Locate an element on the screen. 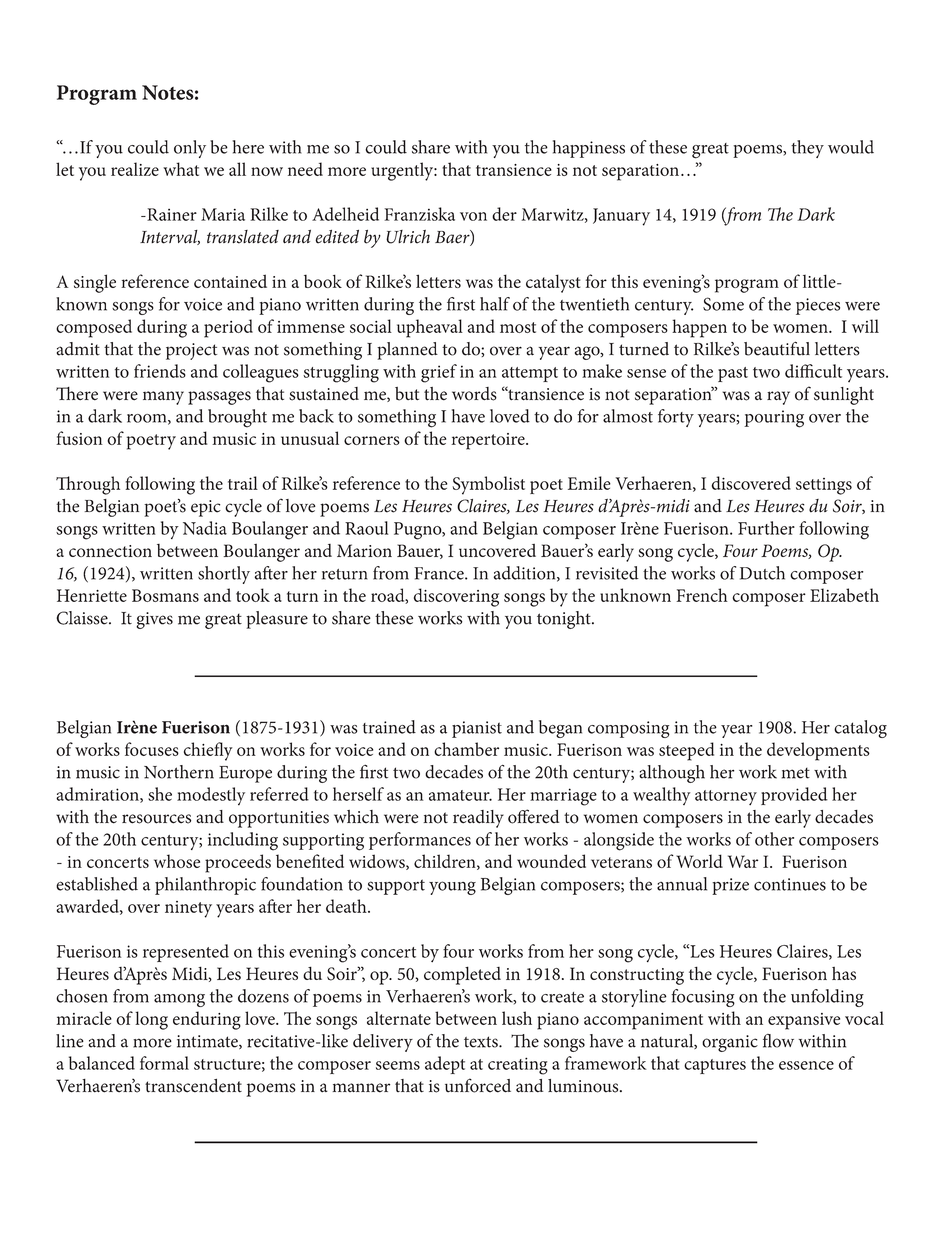 The width and height of the screenshot is (952, 1233). formal is located at coordinates (164, 1063).
